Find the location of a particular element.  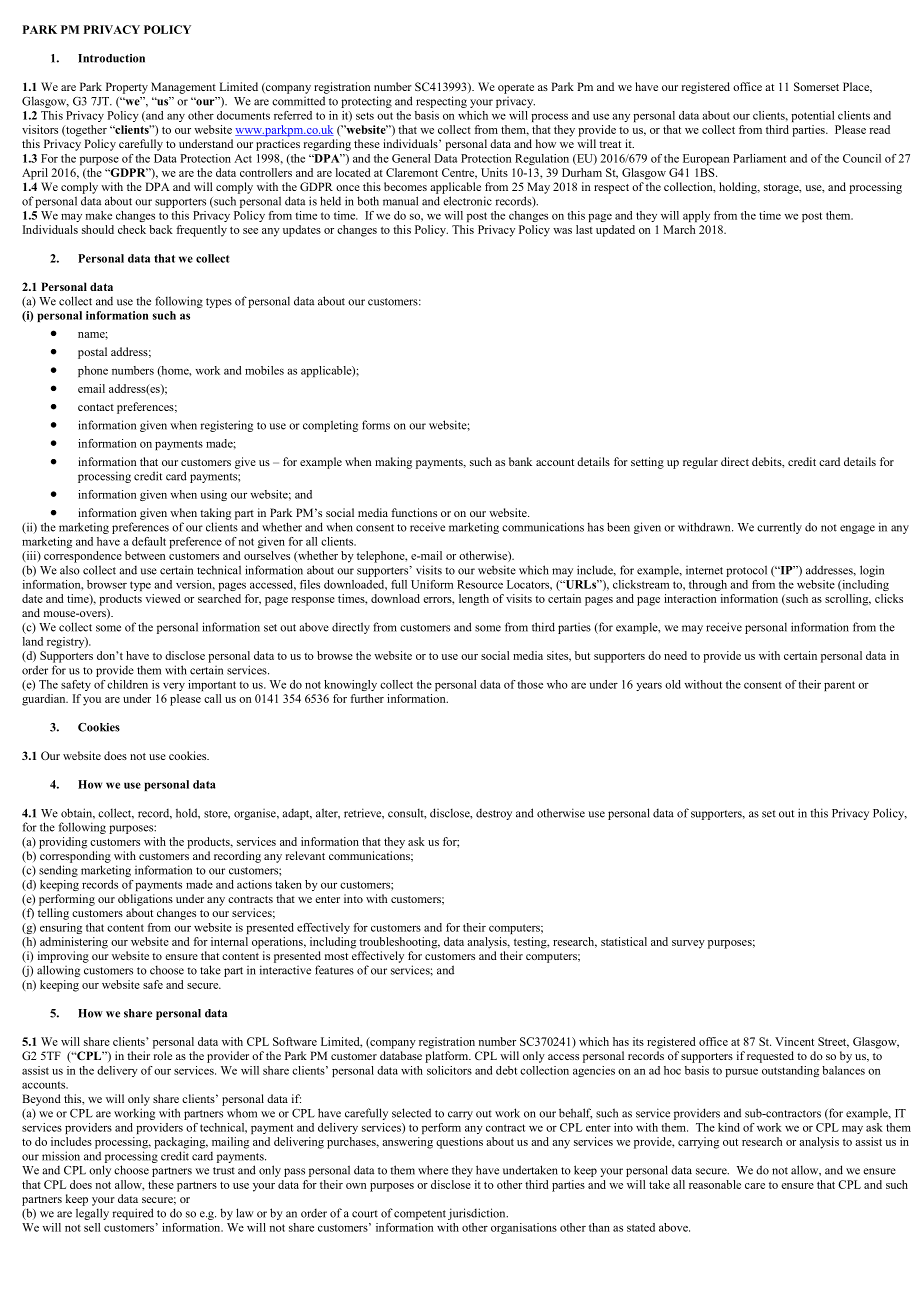

length is located at coordinates (474, 600).
